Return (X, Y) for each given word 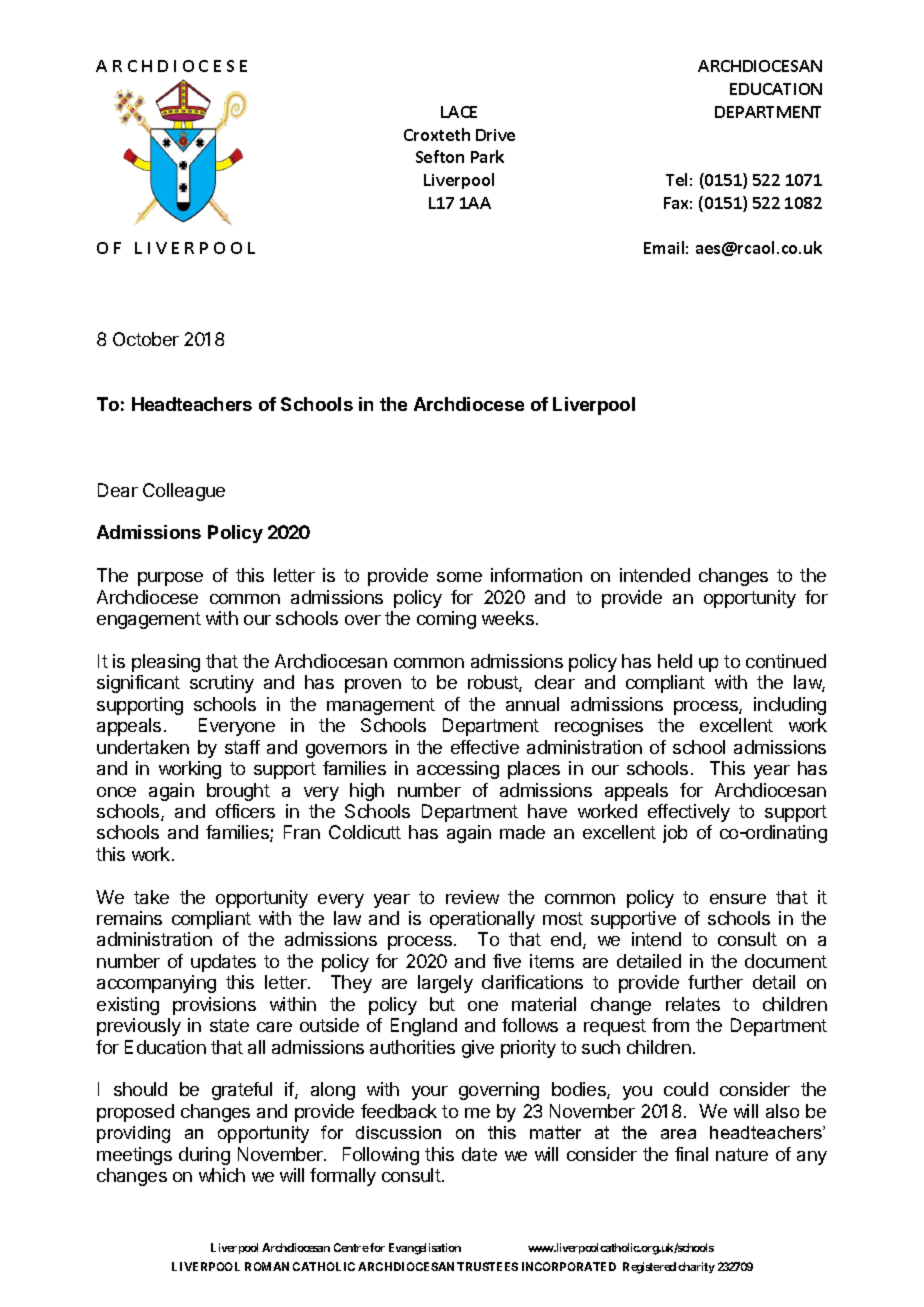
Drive (495, 135)
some (459, 577)
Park (487, 156)
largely (445, 984)
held (675, 661)
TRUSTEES (487, 1266)
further (715, 982)
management (381, 706)
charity (696, 1267)
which (222, 1175)
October (146, 339)
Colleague (184, 492)
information (536, 575)
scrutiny (222, 684)
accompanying (156, 984)
